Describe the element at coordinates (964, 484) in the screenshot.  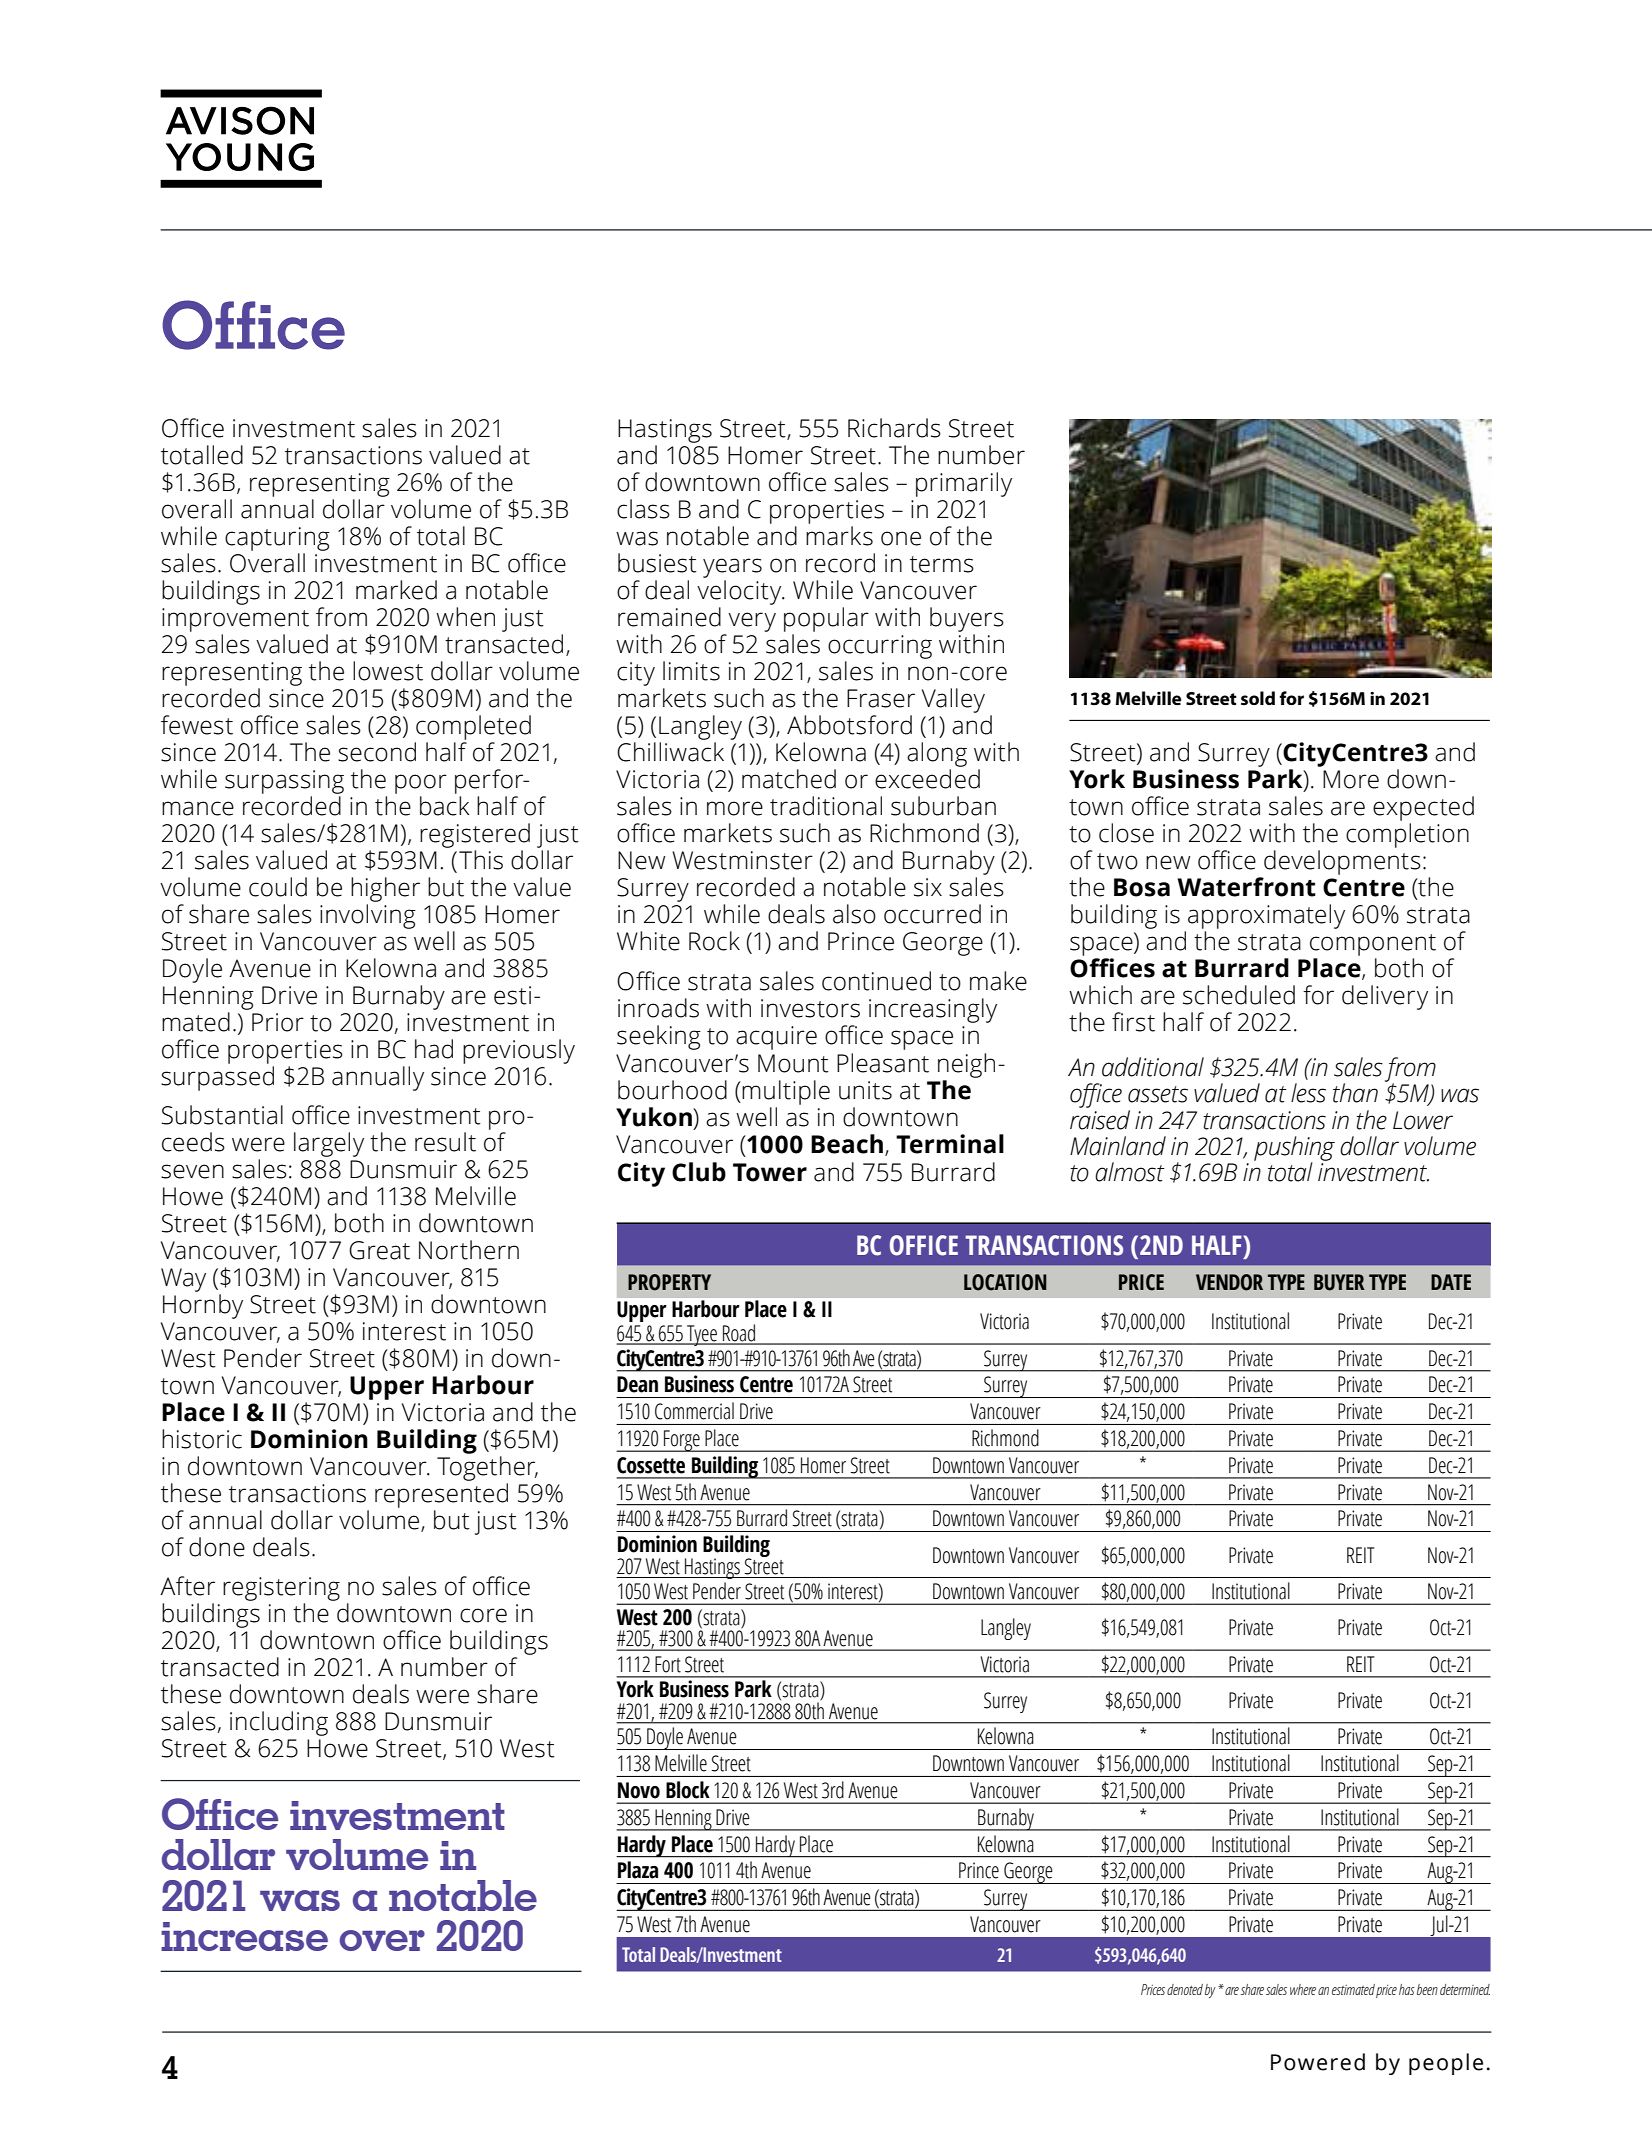
I see `primarily` at that location.
